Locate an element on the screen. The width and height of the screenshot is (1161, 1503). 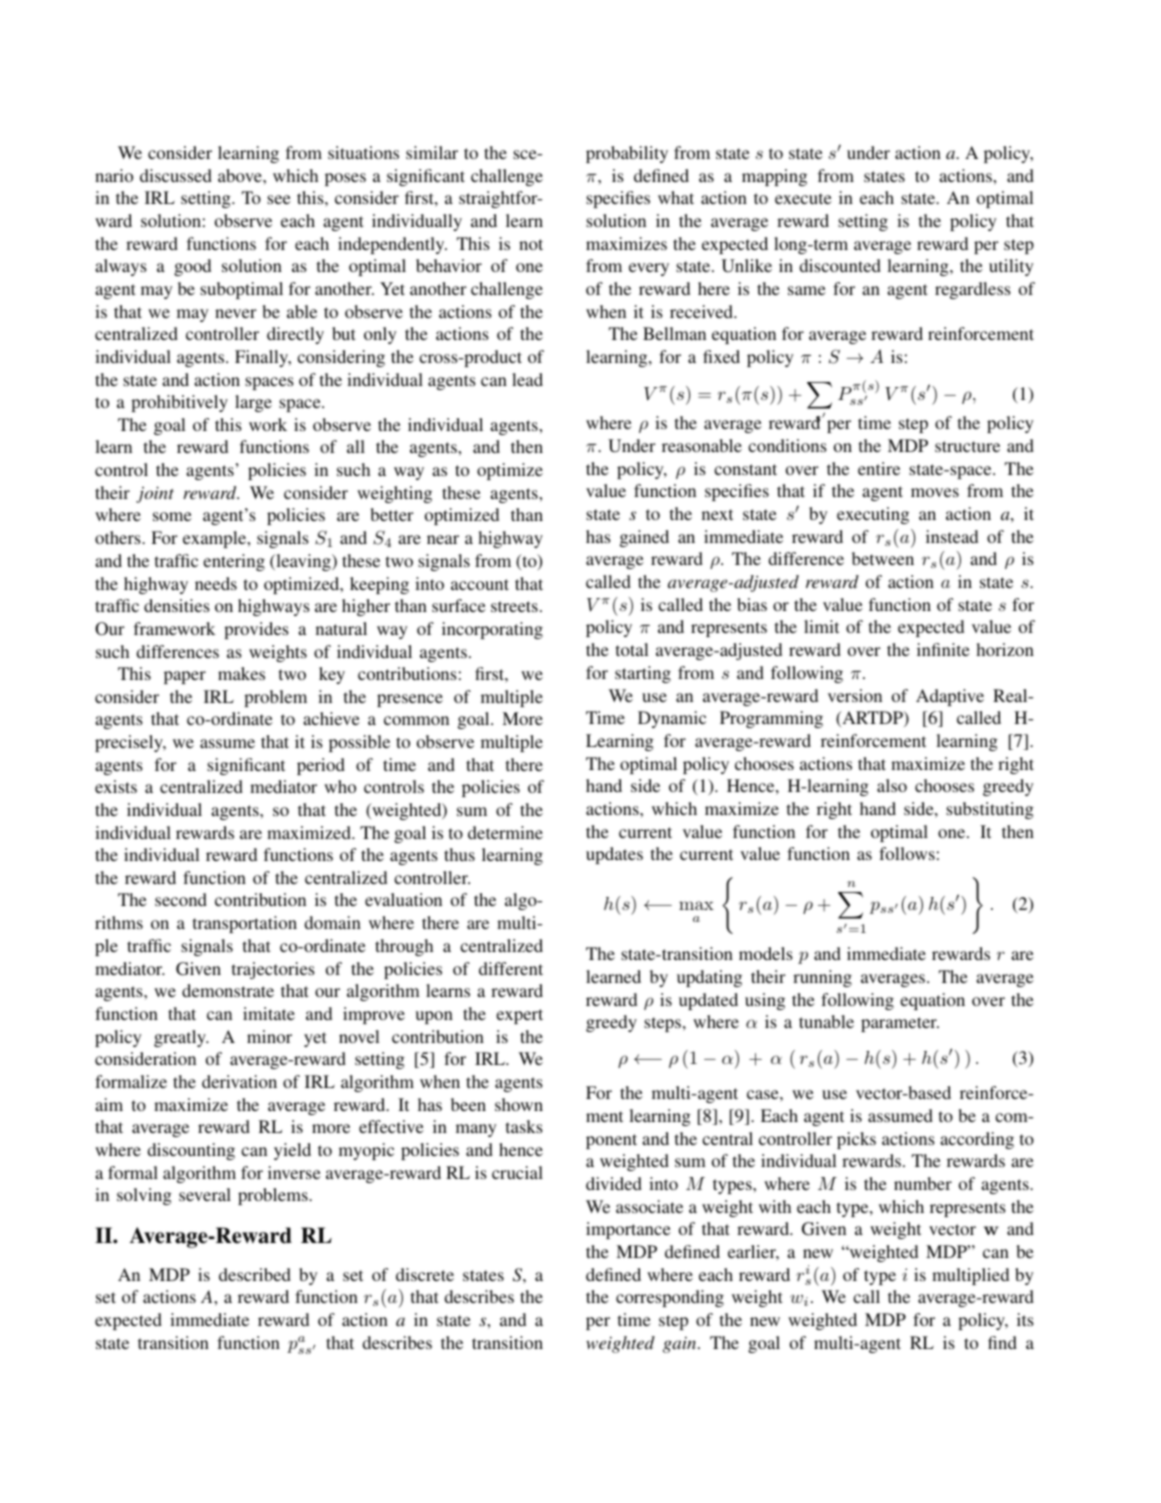
second is located at coordinates (181, 899).
